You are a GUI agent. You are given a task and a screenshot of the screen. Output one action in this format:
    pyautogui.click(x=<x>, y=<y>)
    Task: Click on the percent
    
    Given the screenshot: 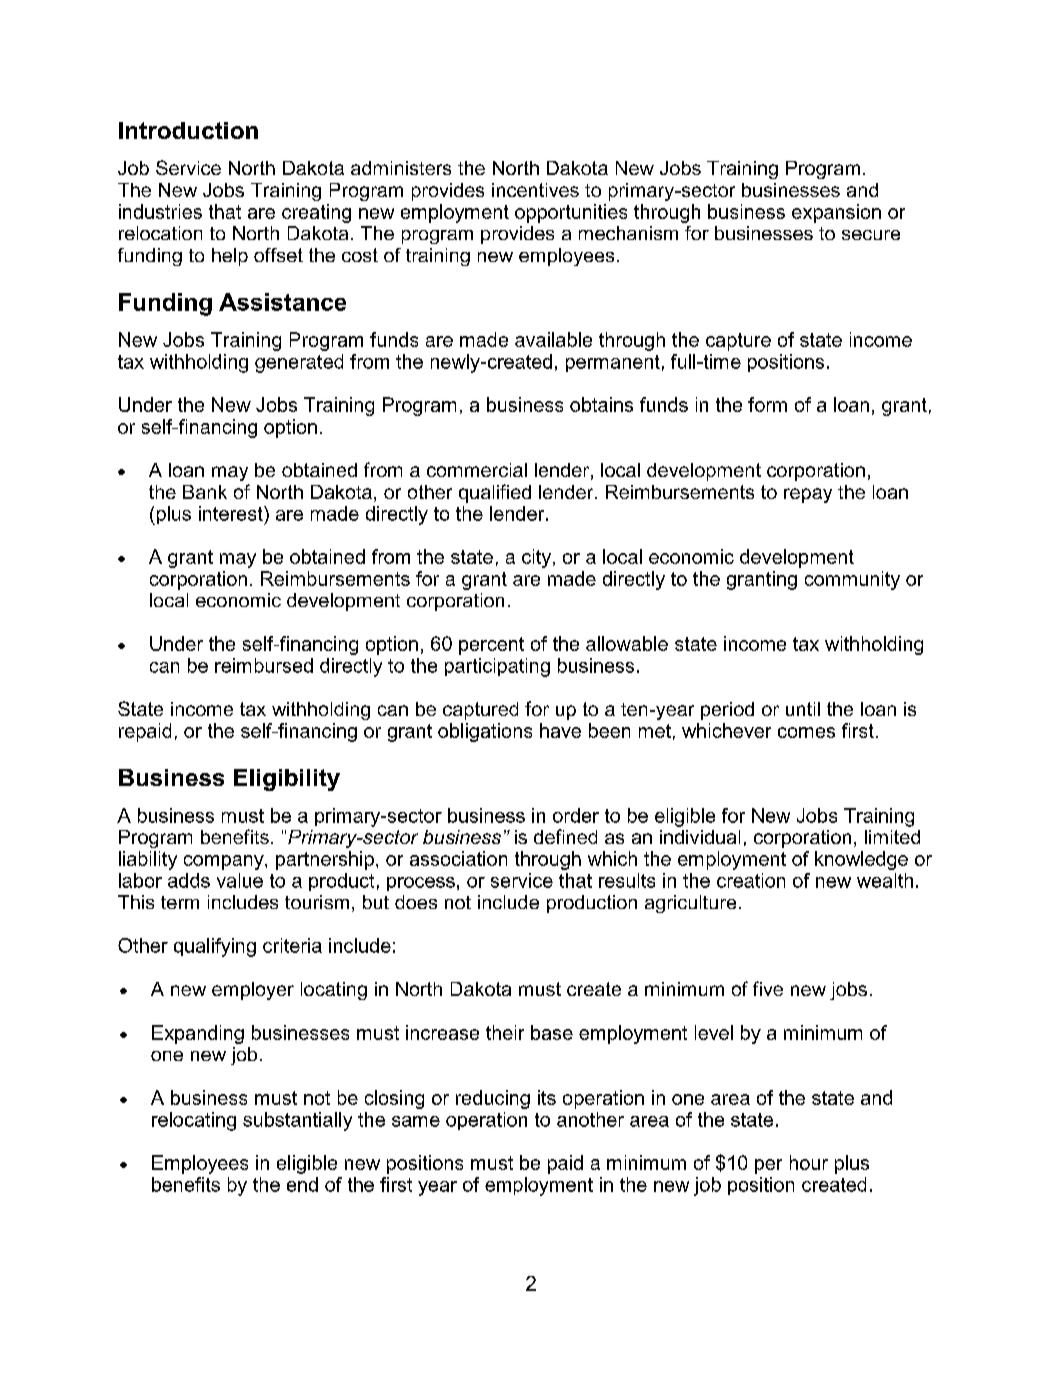 What is the action you would take?
    pyautogui.click(x=491, y=646)
